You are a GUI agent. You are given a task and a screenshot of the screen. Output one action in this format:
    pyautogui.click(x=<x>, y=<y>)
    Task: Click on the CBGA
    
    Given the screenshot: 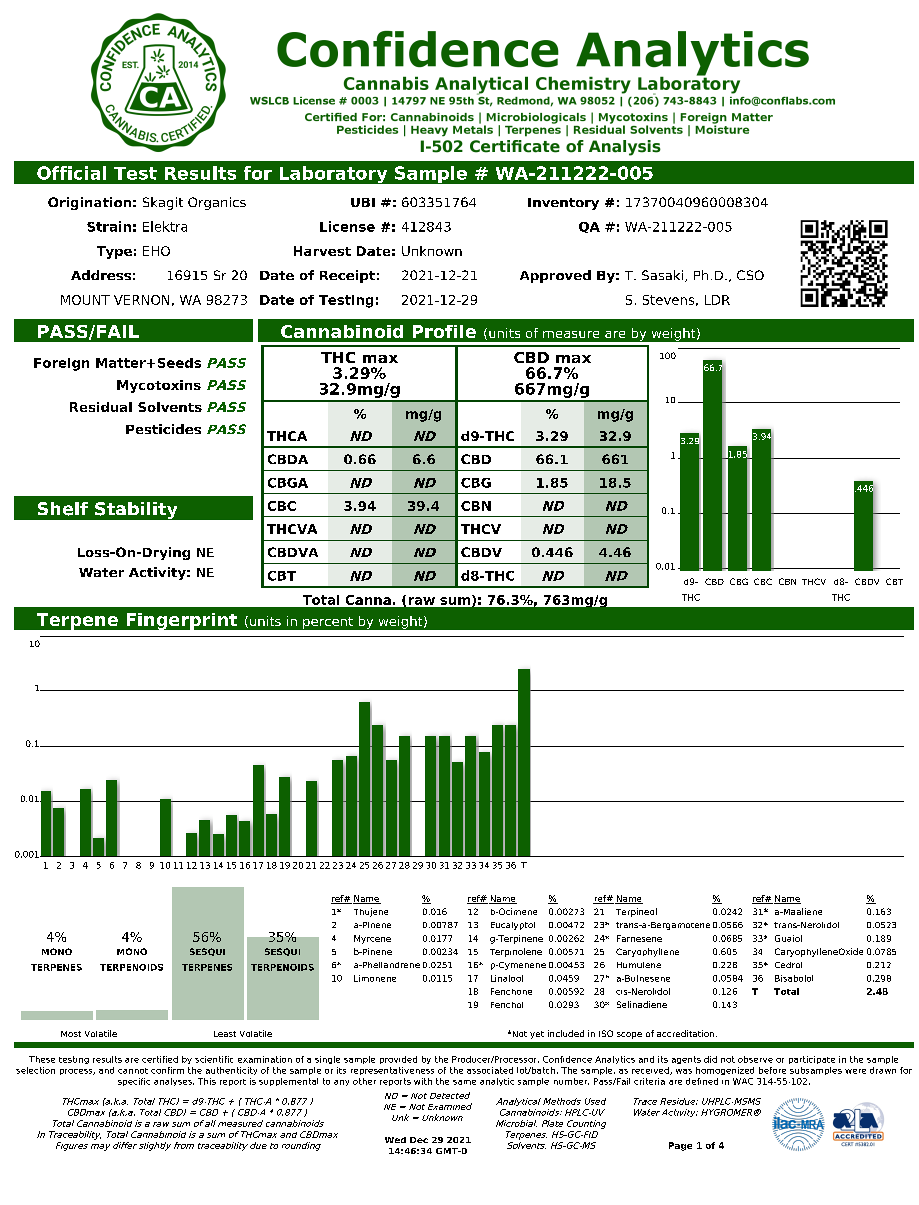 What is the action you would take?
    pyautogui.click(x=288, y=483)
